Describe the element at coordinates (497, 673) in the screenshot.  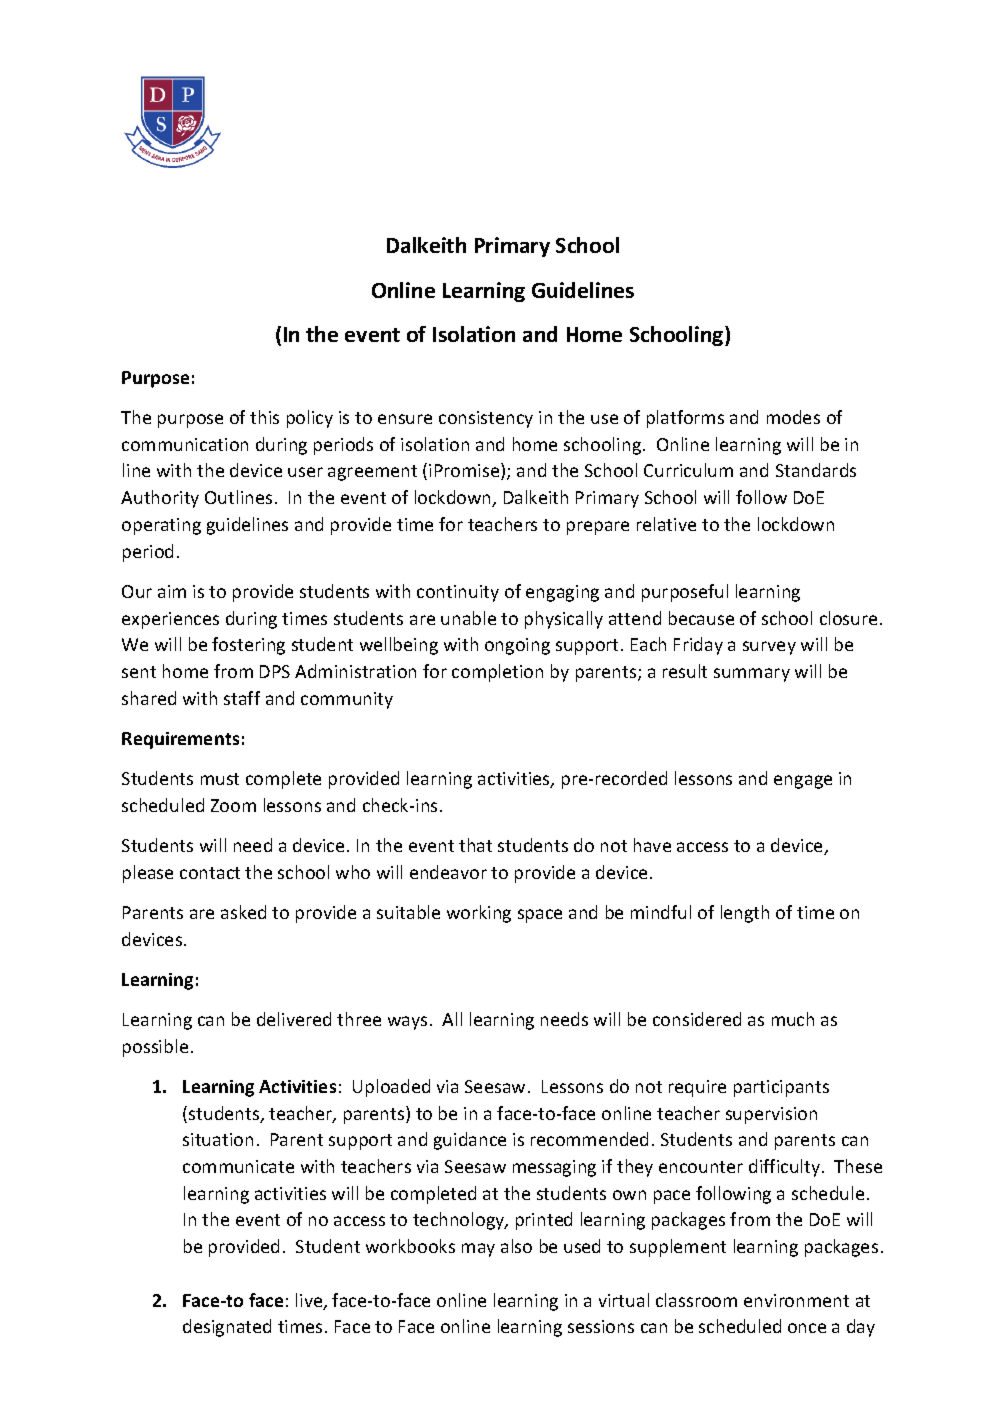
I see `completion` at that location.
